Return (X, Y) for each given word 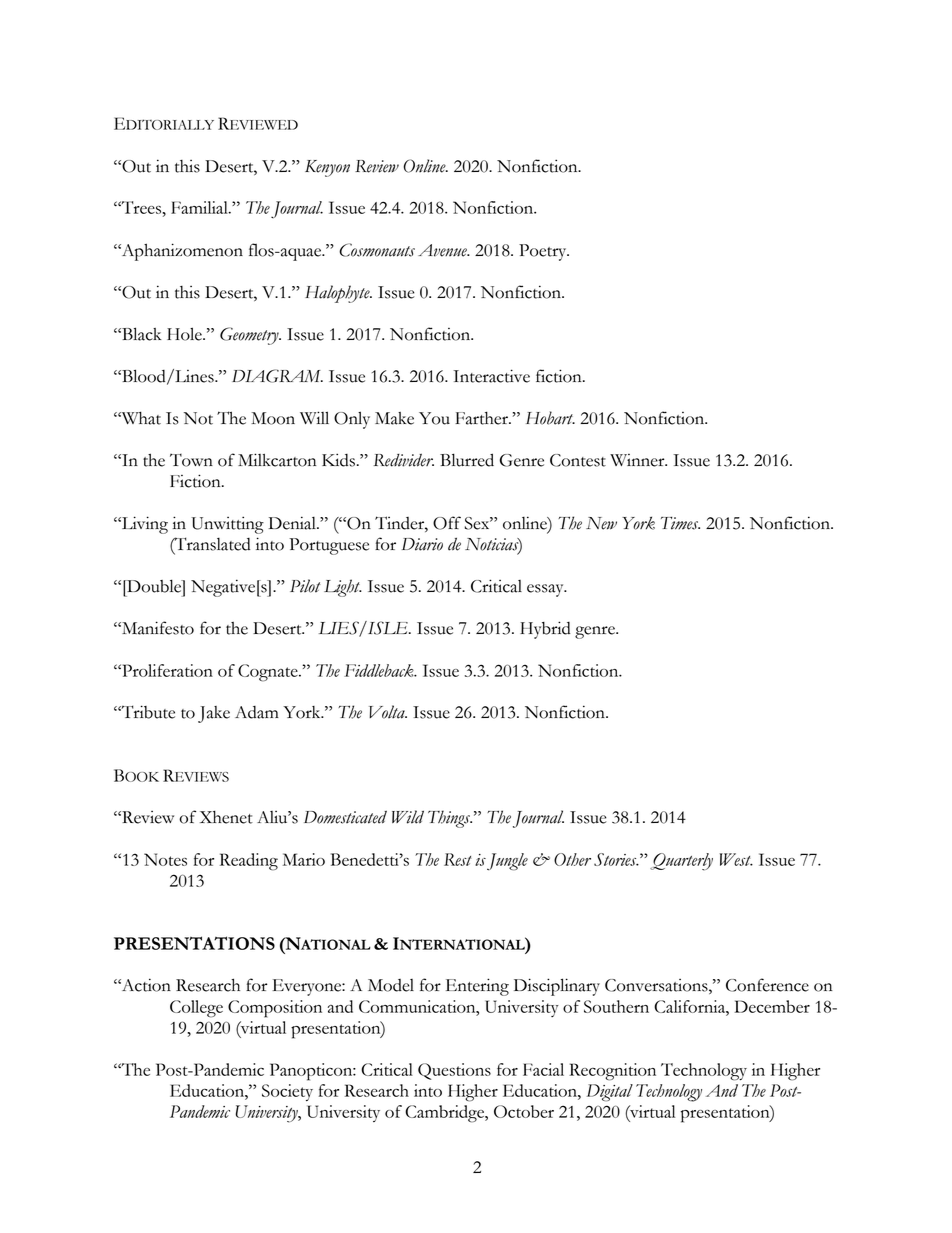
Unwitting (227, 525)
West (736, 859)
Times (680, 523)
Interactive (491, 376)
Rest (458, 859)
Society (287, 1092)
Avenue (443, 250)
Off (447, 523)
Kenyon (327, 168)
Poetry (544, 252)
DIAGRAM (277, 376)
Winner (638, 460)
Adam (257, 712)
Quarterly (681, 862)
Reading (249, 862)
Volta (388, 712)
